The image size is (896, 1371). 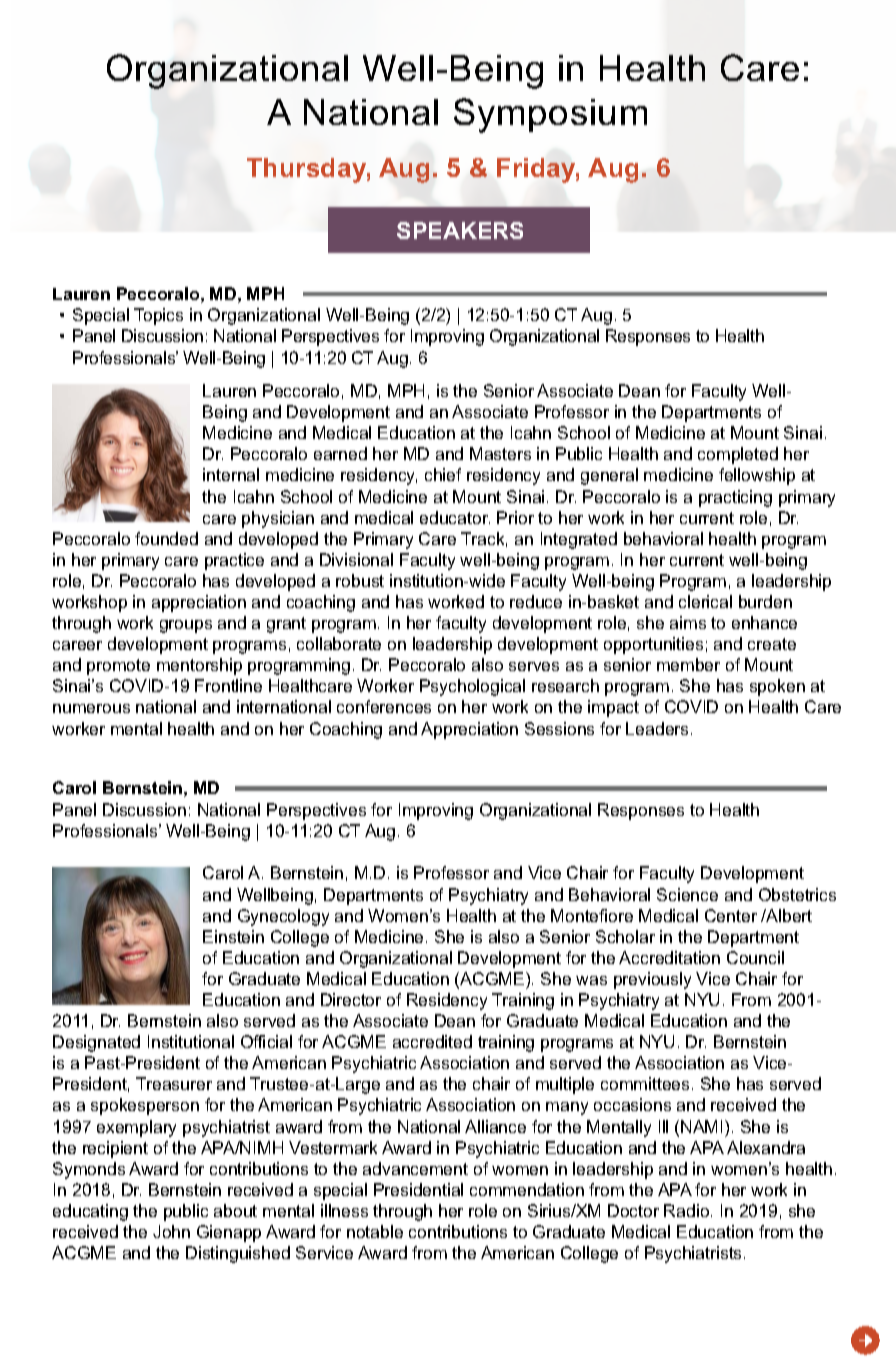 I want to click on SPEAKERS, so click(x=460, y=230).
